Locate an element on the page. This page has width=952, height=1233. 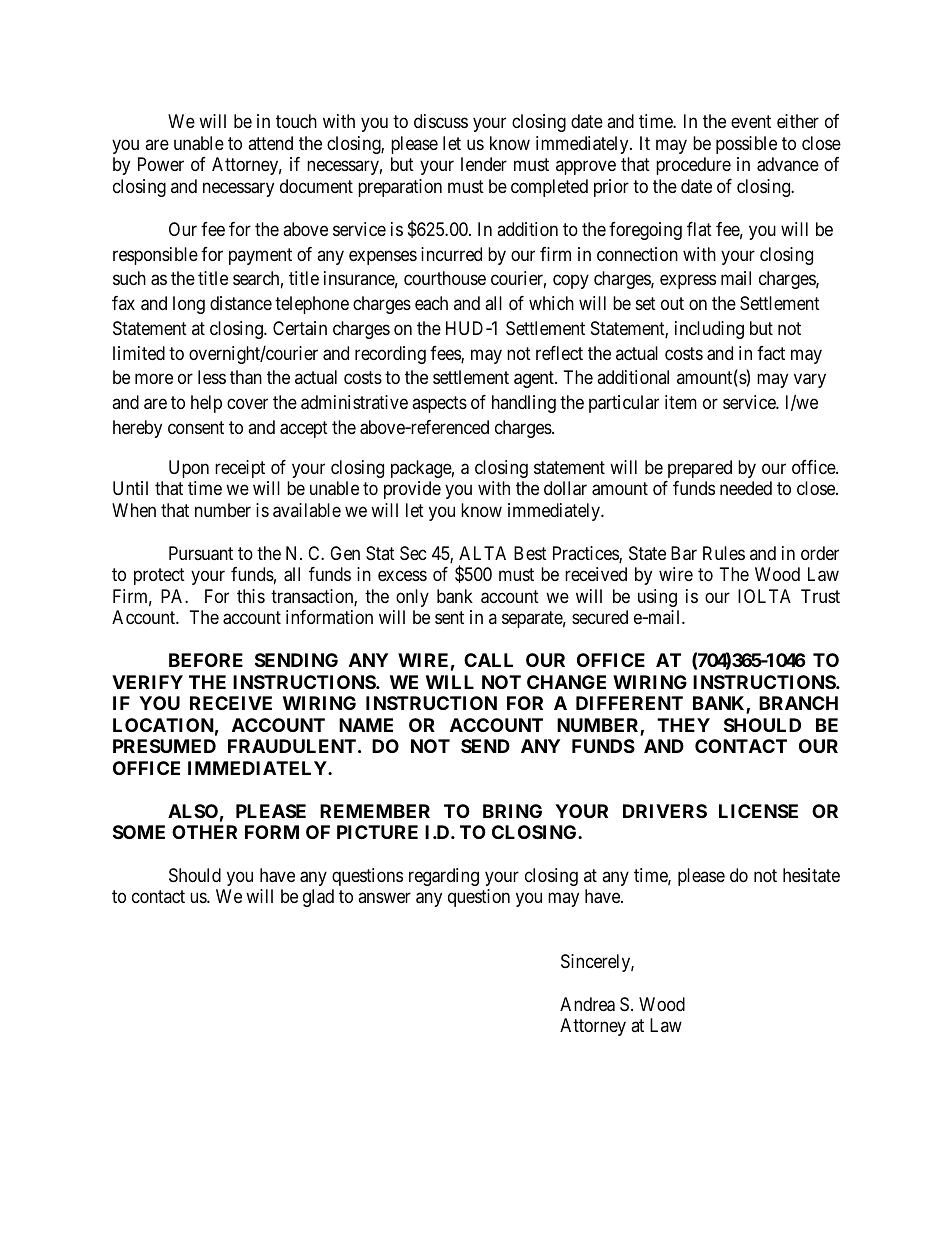
PRESUMED is located at coordinates (164, 746).
